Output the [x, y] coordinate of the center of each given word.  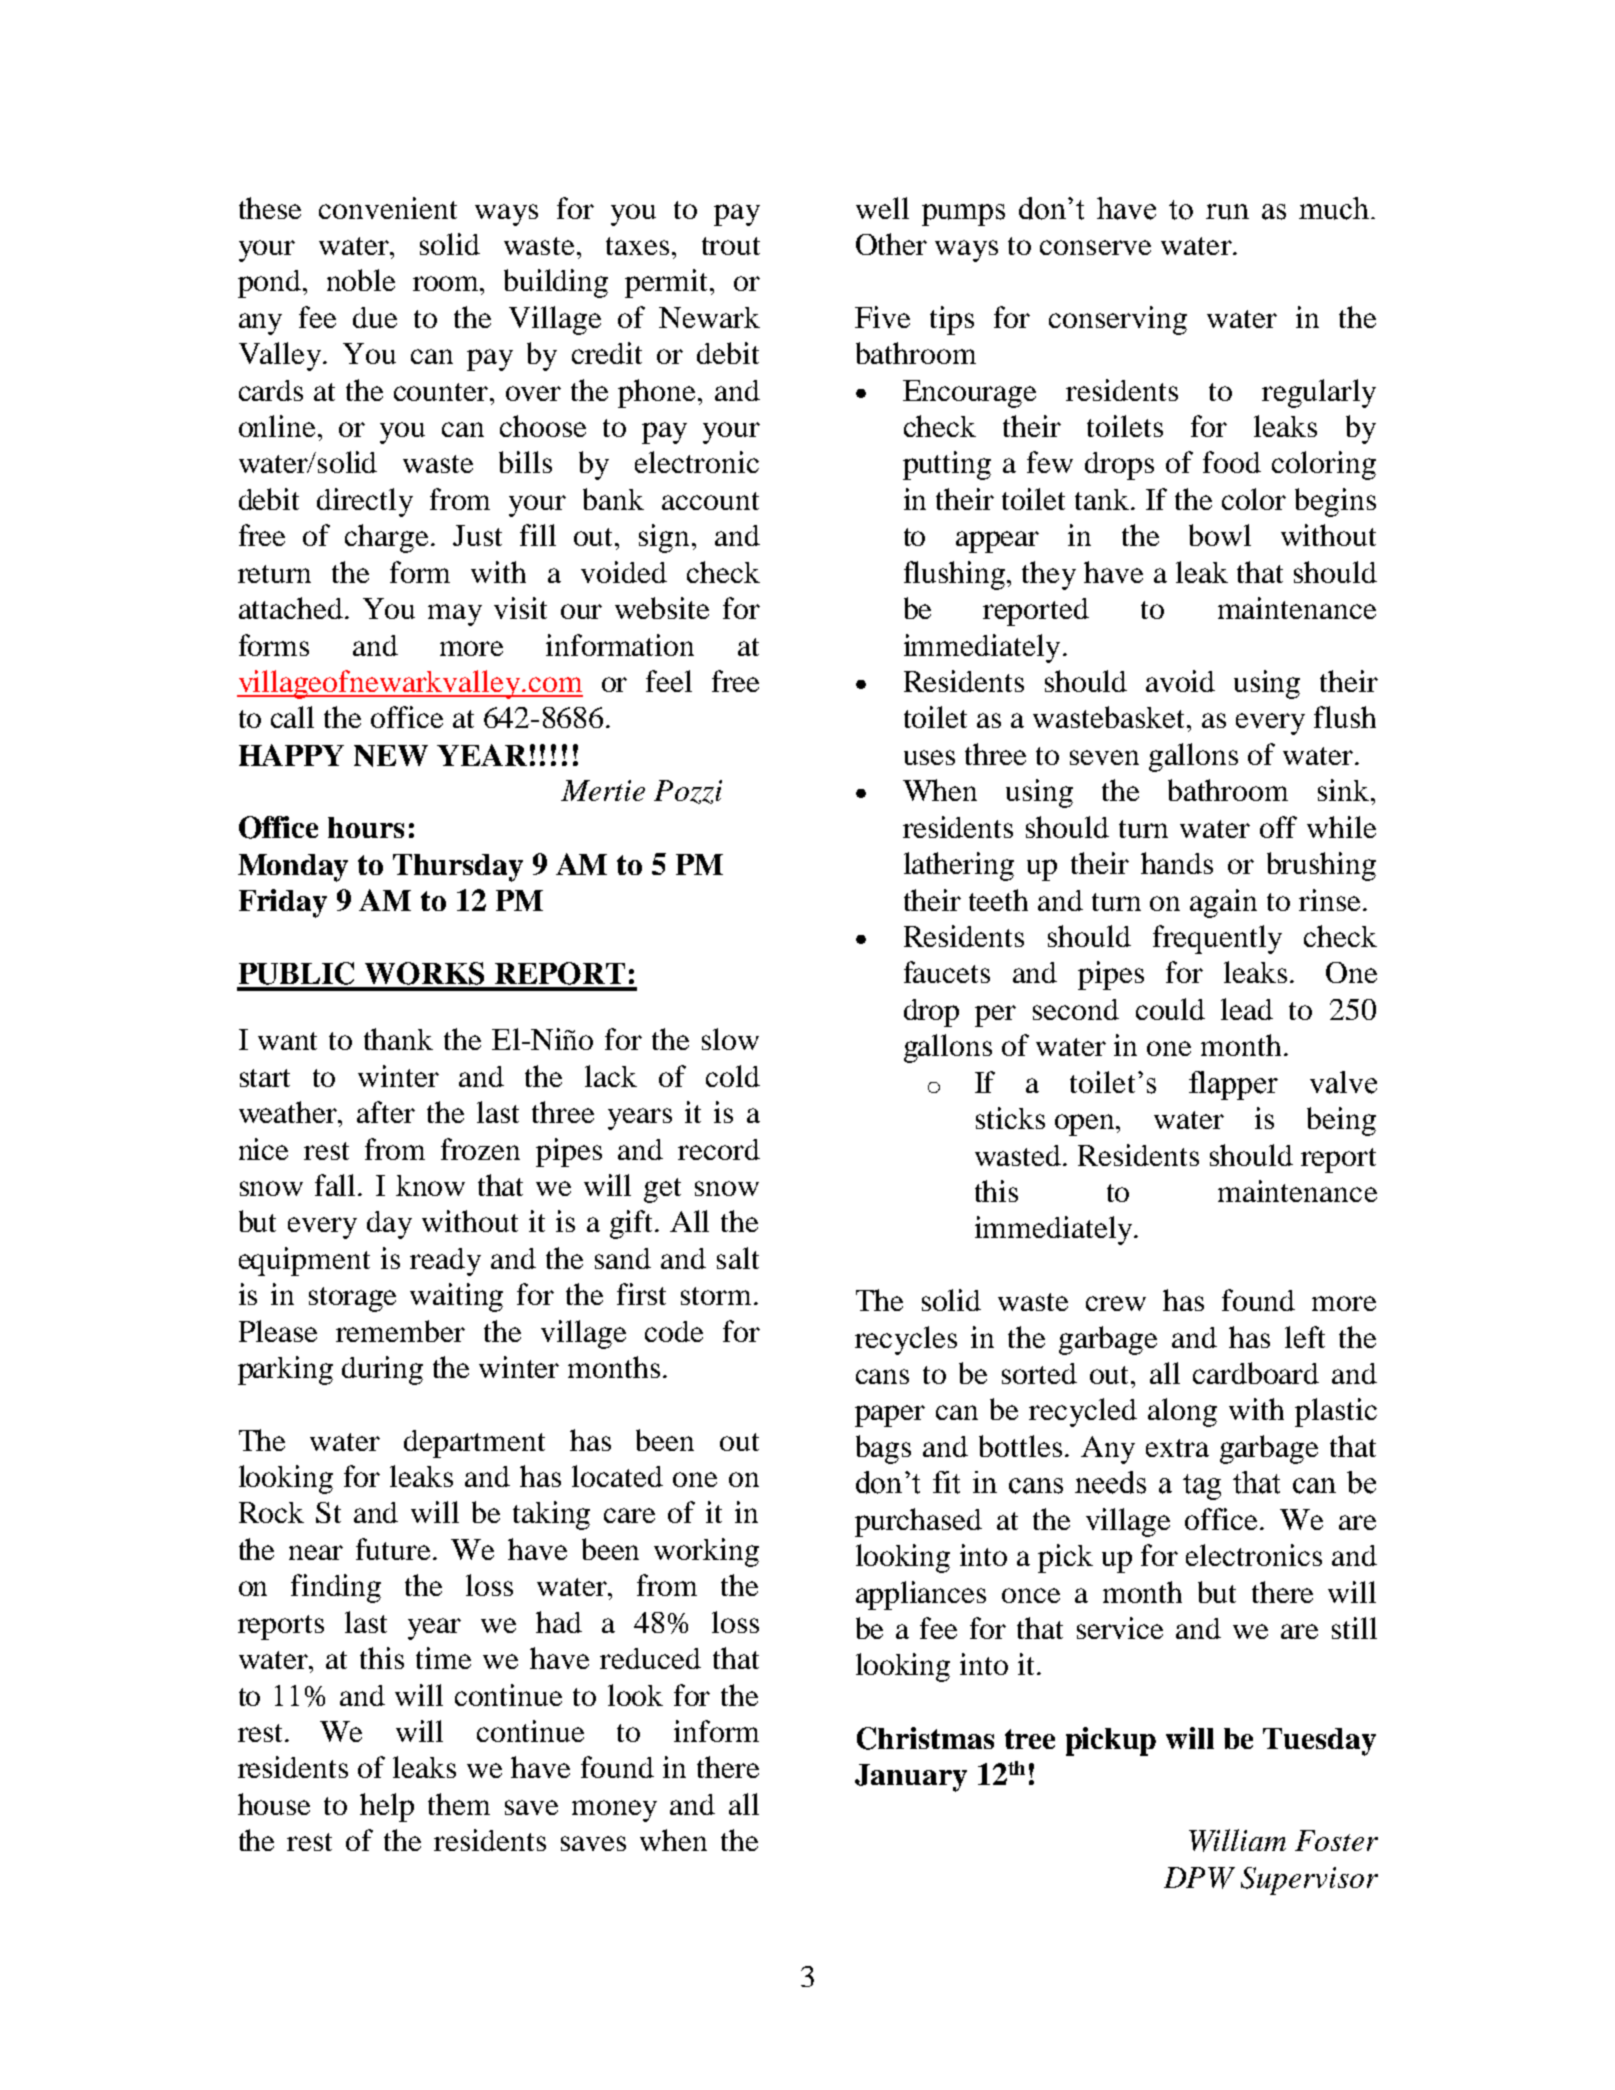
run [1227, 212]
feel [669, 681]
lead [1247, 1009]
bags [883, 1449]
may [455, 615]
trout [731, 246]
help [387, 1807]
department [474, 1444]
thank [398, 1039]
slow [730, 1039]
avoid [1180, 681]
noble [361, 280]
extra [1177, 1448]
